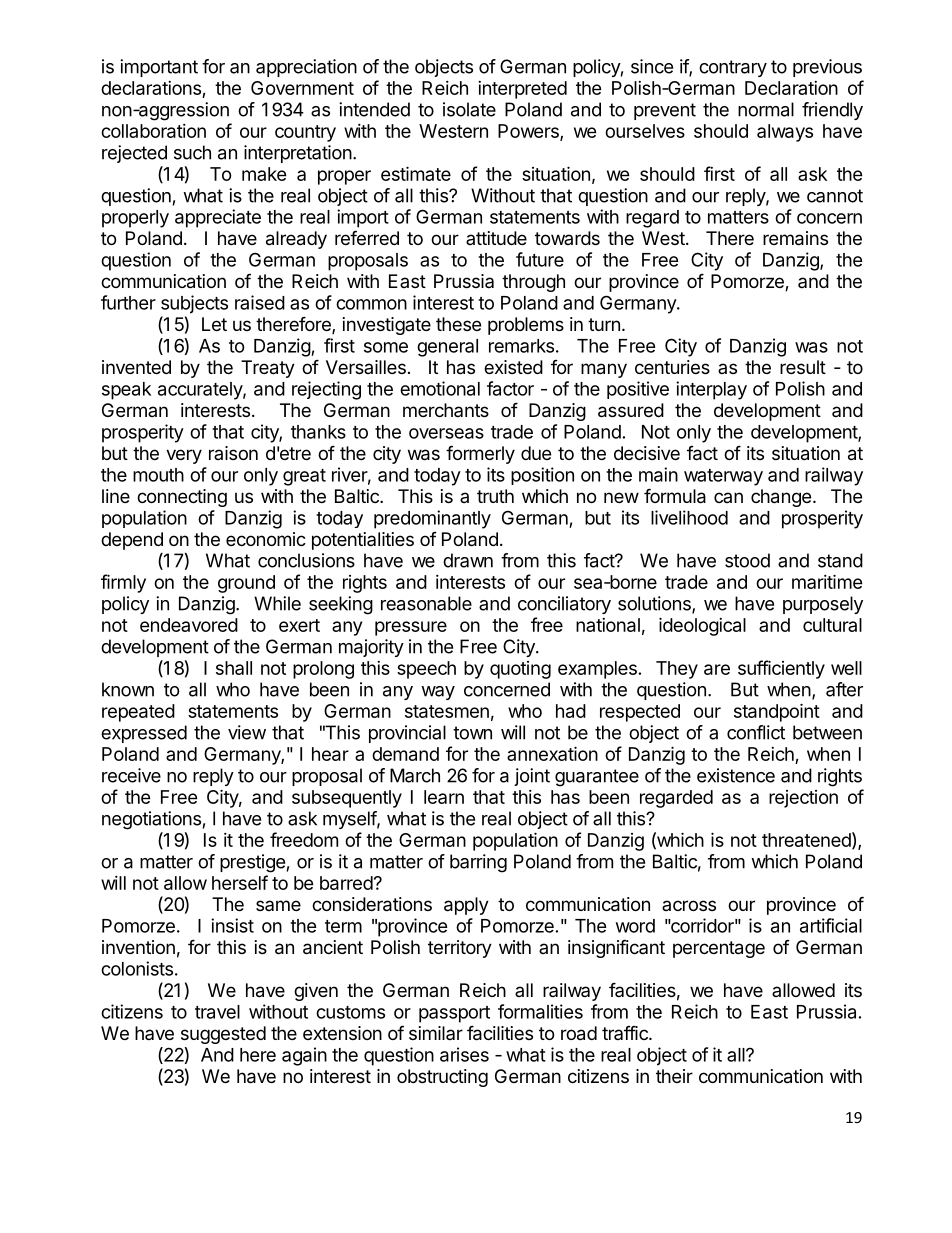  What do you see at coordinates (223, 1035) in the image?
I see `suggested` at bounding box center [223, 1035].
